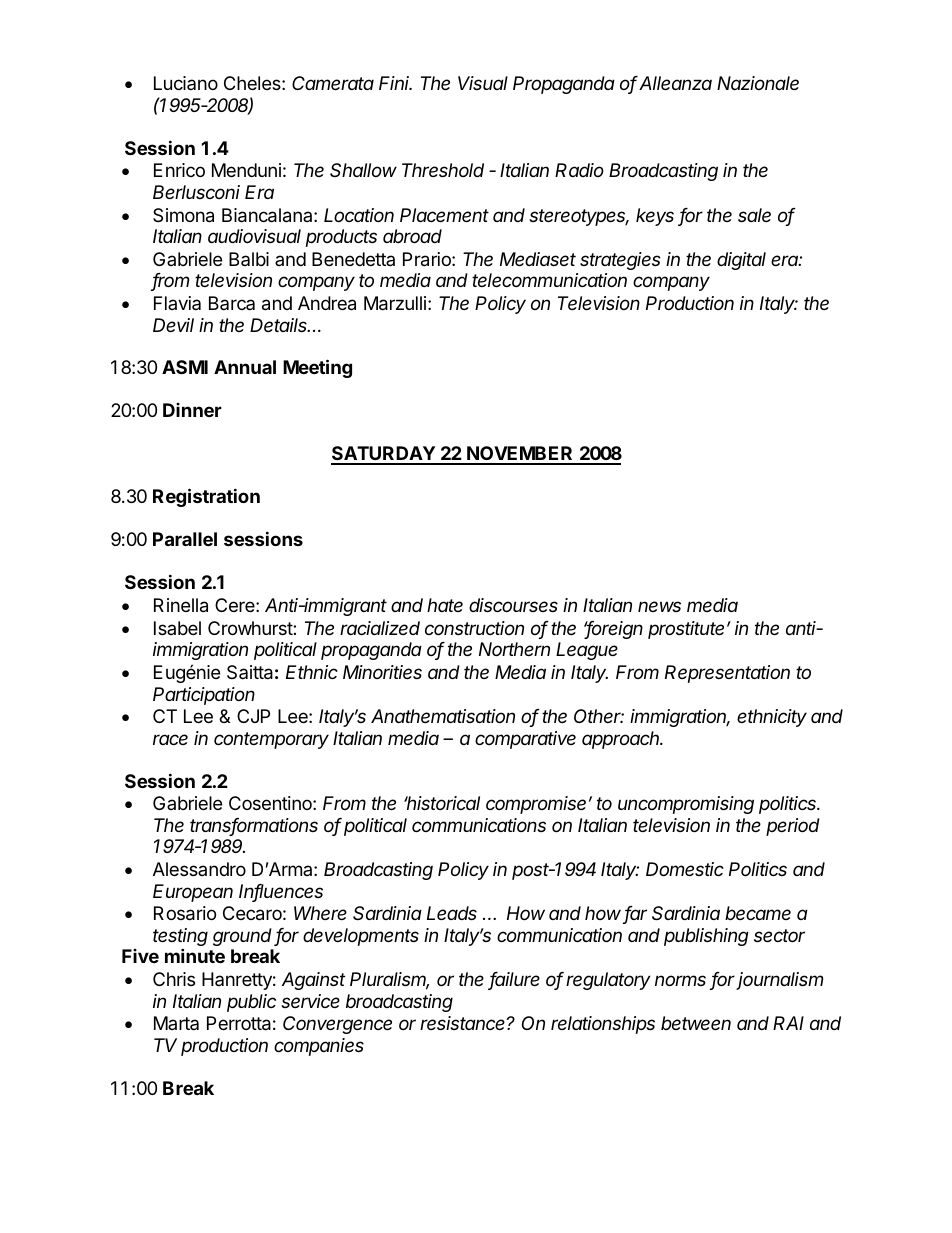 The image size is (952, 1233). I want to click on Parallel, so click(185, 539).
